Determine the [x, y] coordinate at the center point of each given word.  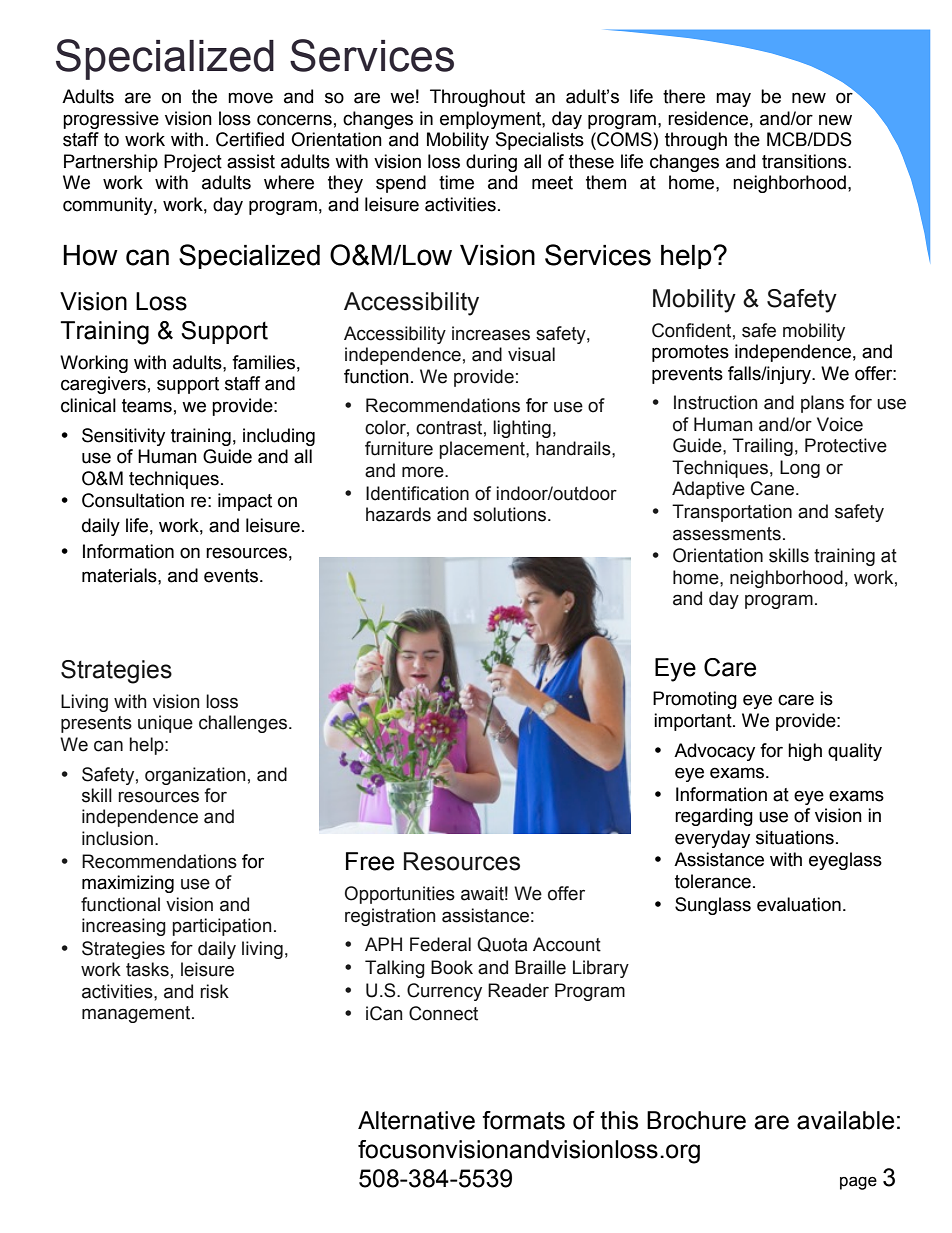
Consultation [133, 500]
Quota [502, 944]
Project [193, 163]
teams [147, 406]
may [733, 99]
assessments [727, 534]
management [137, 1014]
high [805, 752]
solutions [511, 514]
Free [370, 861]
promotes [690, 353]
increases [491, 333]
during [491, 163]
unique [165, 724]
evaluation [799, 904]
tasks [147, 969]
